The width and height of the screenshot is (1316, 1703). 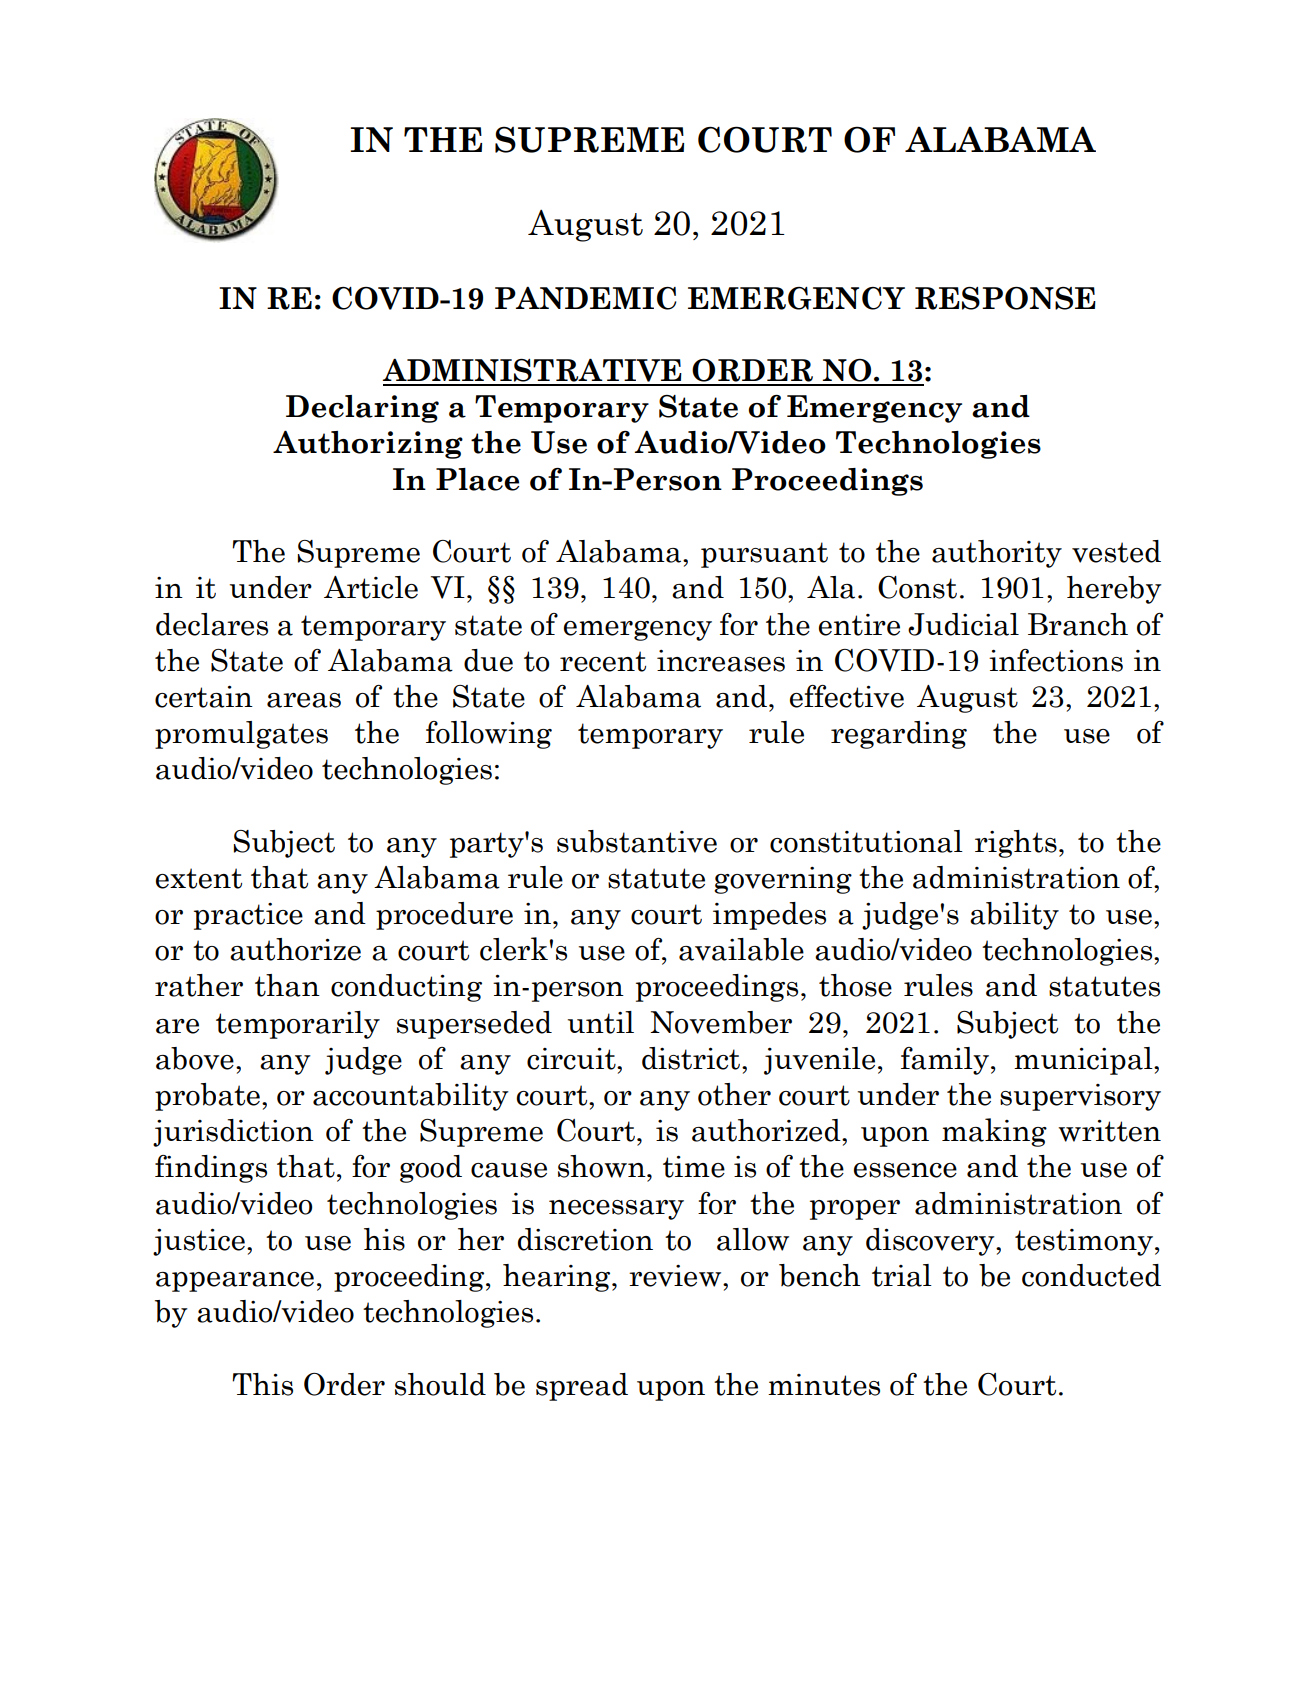 What do you see at coordinates (603, 661) in the screenshot?
I see `recent` at bounding box center [603, 661].
